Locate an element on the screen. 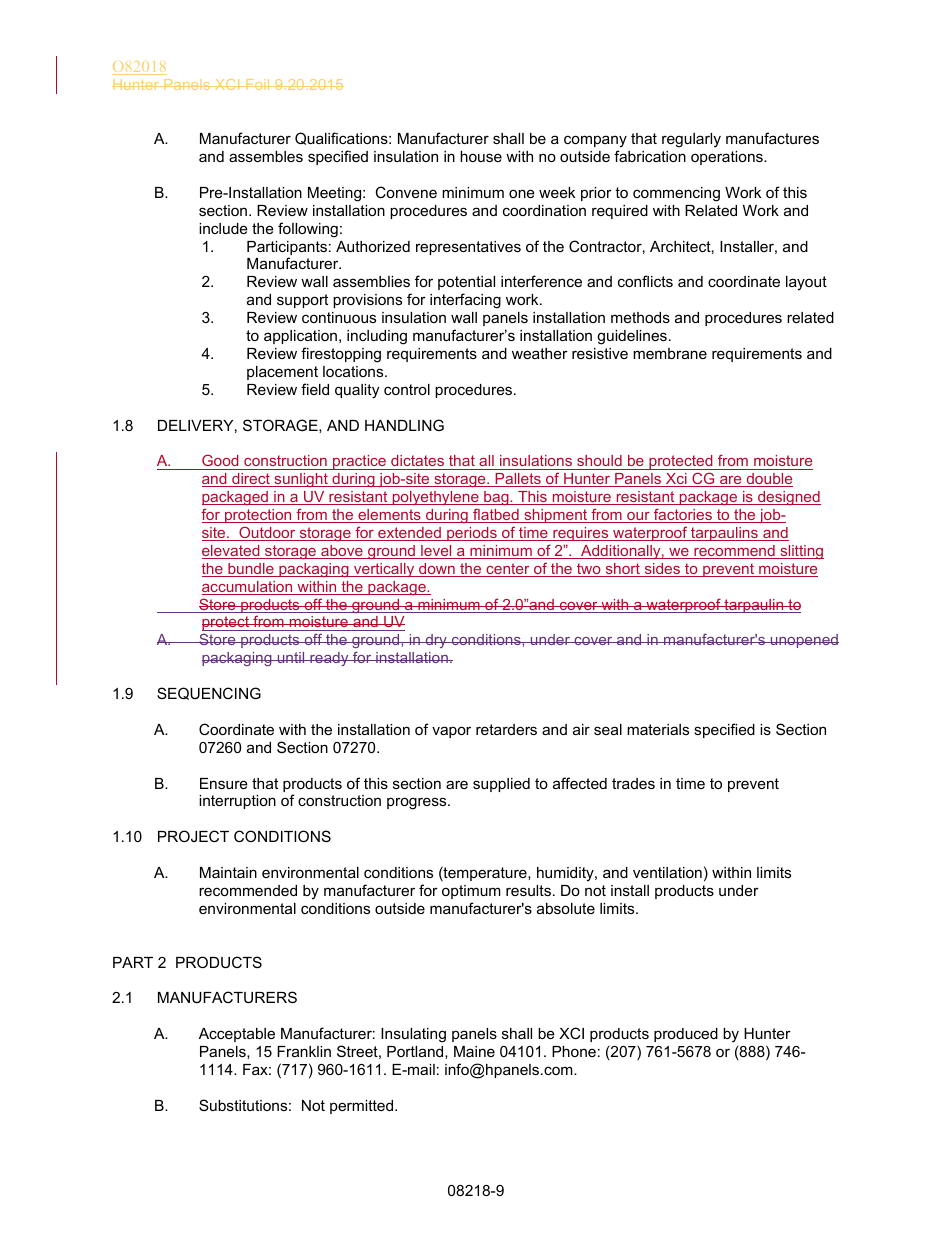 The image size is (952, 1233). materials is located at coordinates (658, 729).
